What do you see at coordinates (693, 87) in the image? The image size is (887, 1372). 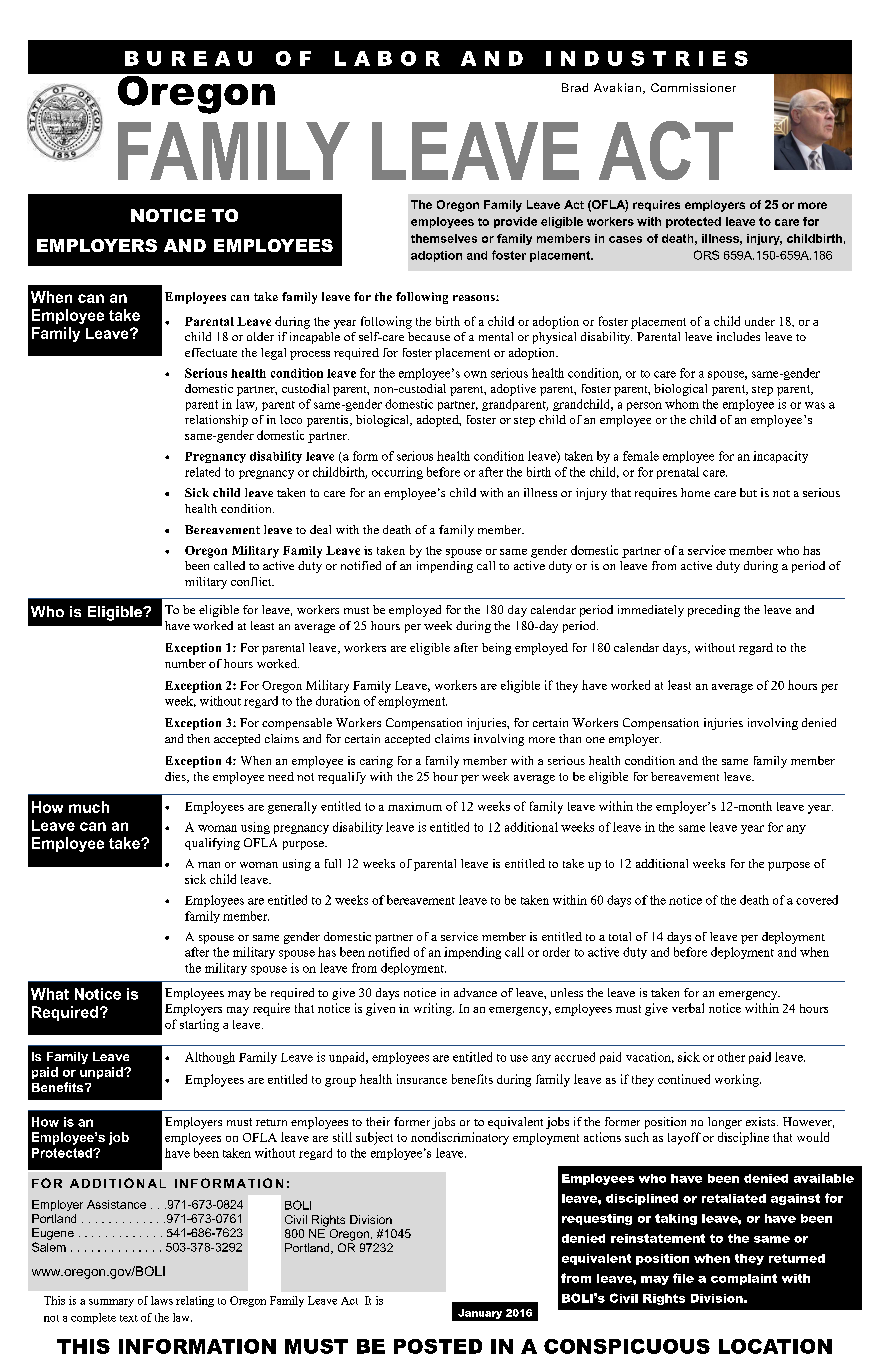 I see `Commissioner` at bounding box center [693, 87].
